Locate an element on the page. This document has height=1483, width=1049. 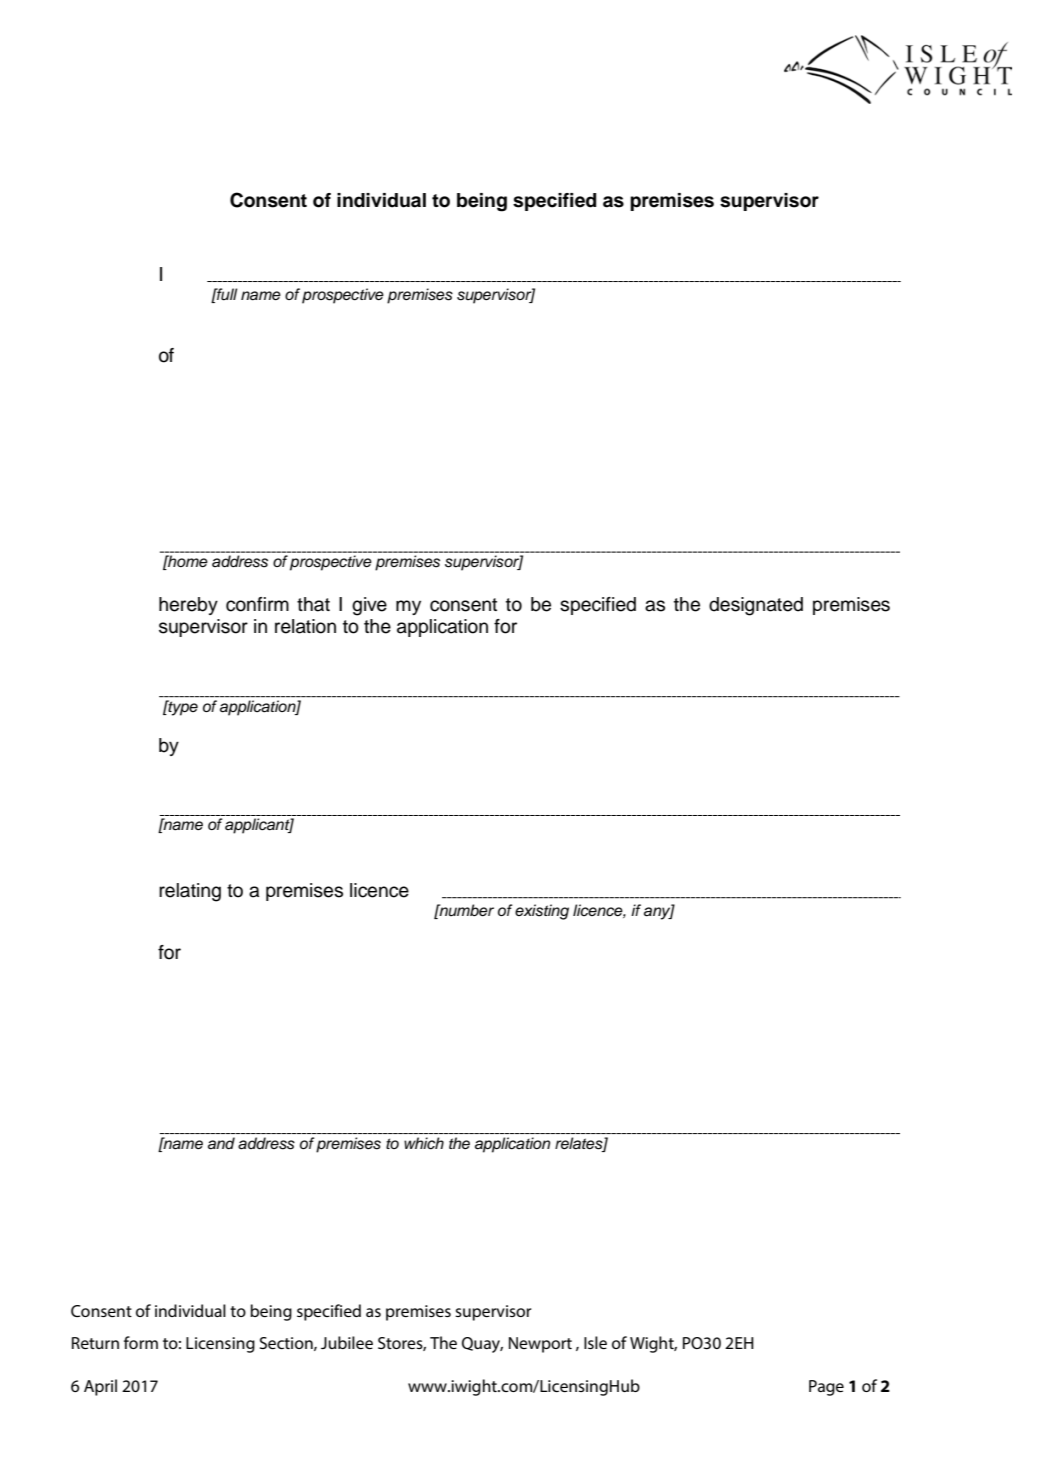
which is located at coordinates (424, 1143).
